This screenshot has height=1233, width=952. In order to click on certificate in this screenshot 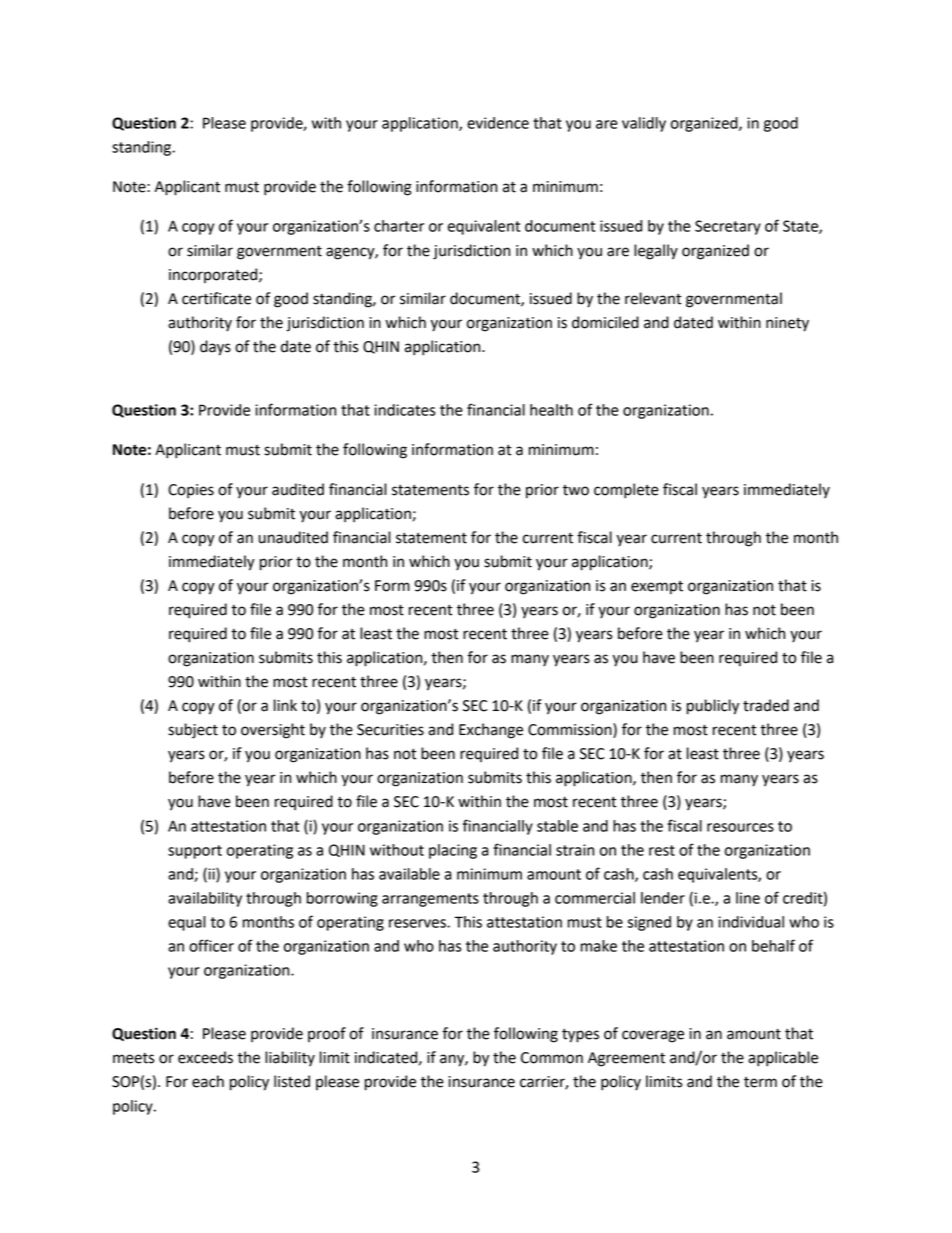, I will do `click(216, 298)`.
